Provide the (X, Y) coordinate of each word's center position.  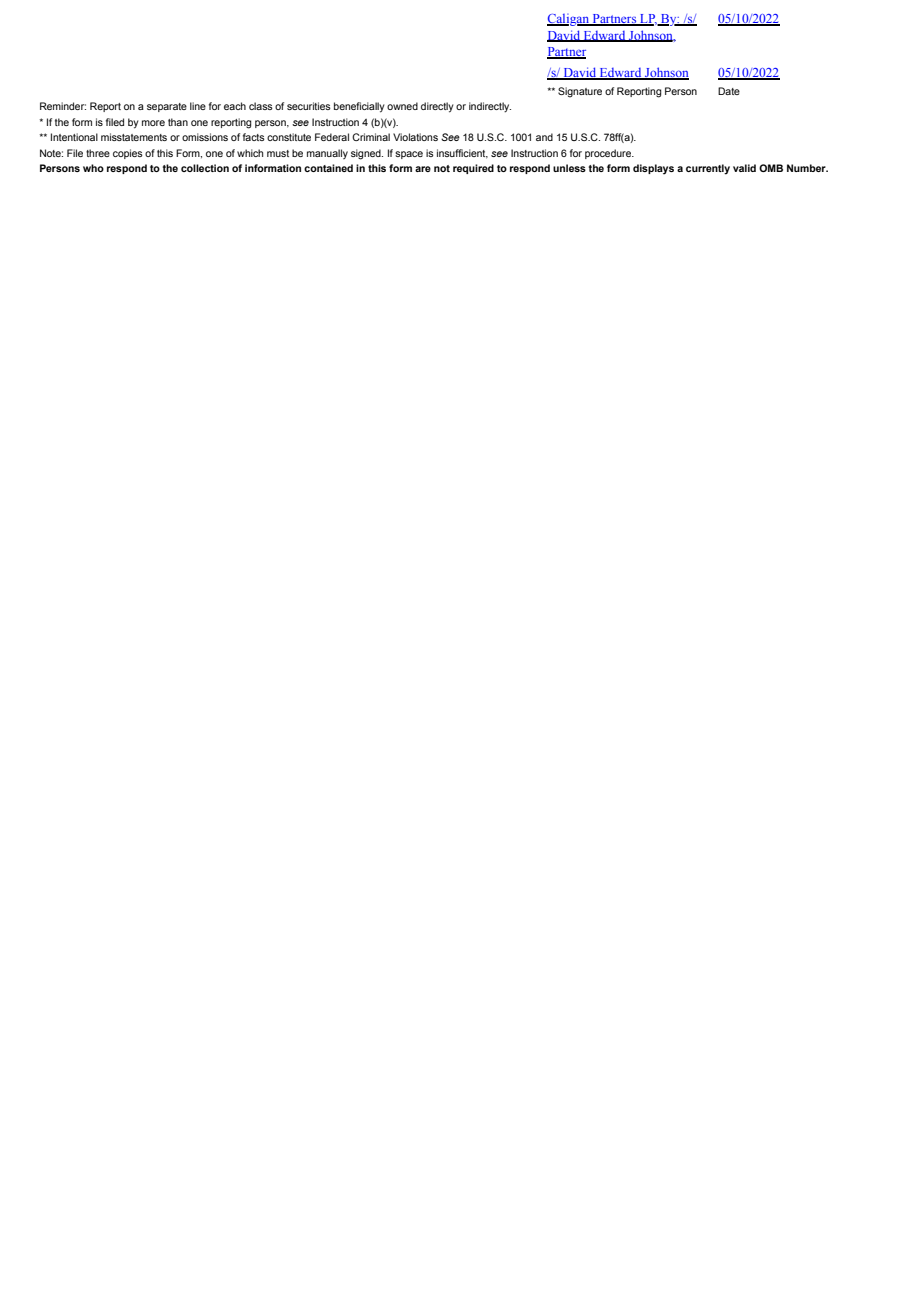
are (423, 169)
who (93, 168)
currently (708, 169)
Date (729, 91)
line (198, 106)
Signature (580, 92)
